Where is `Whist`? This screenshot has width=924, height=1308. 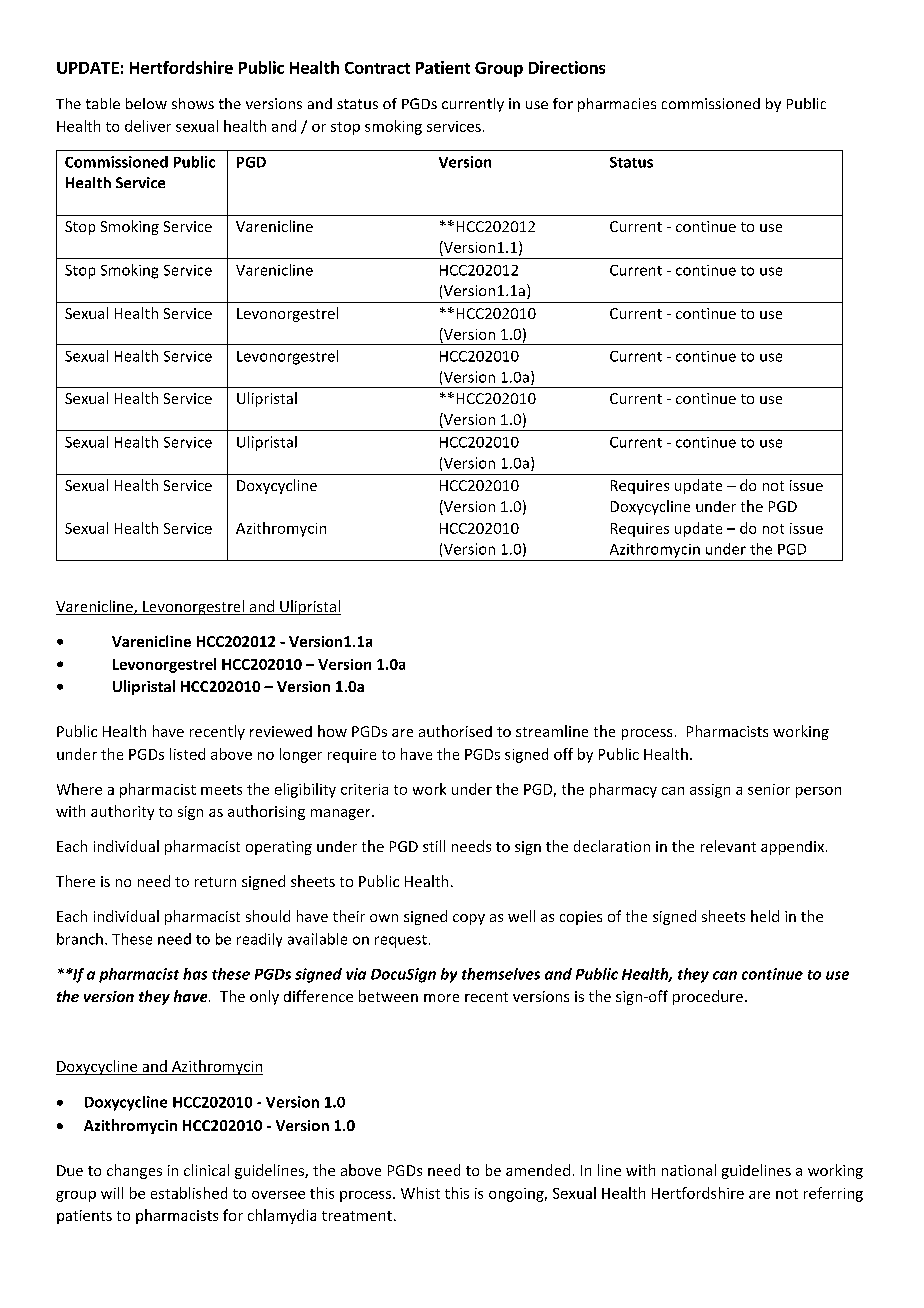
Whist is located at coordinates (420, 1193).
